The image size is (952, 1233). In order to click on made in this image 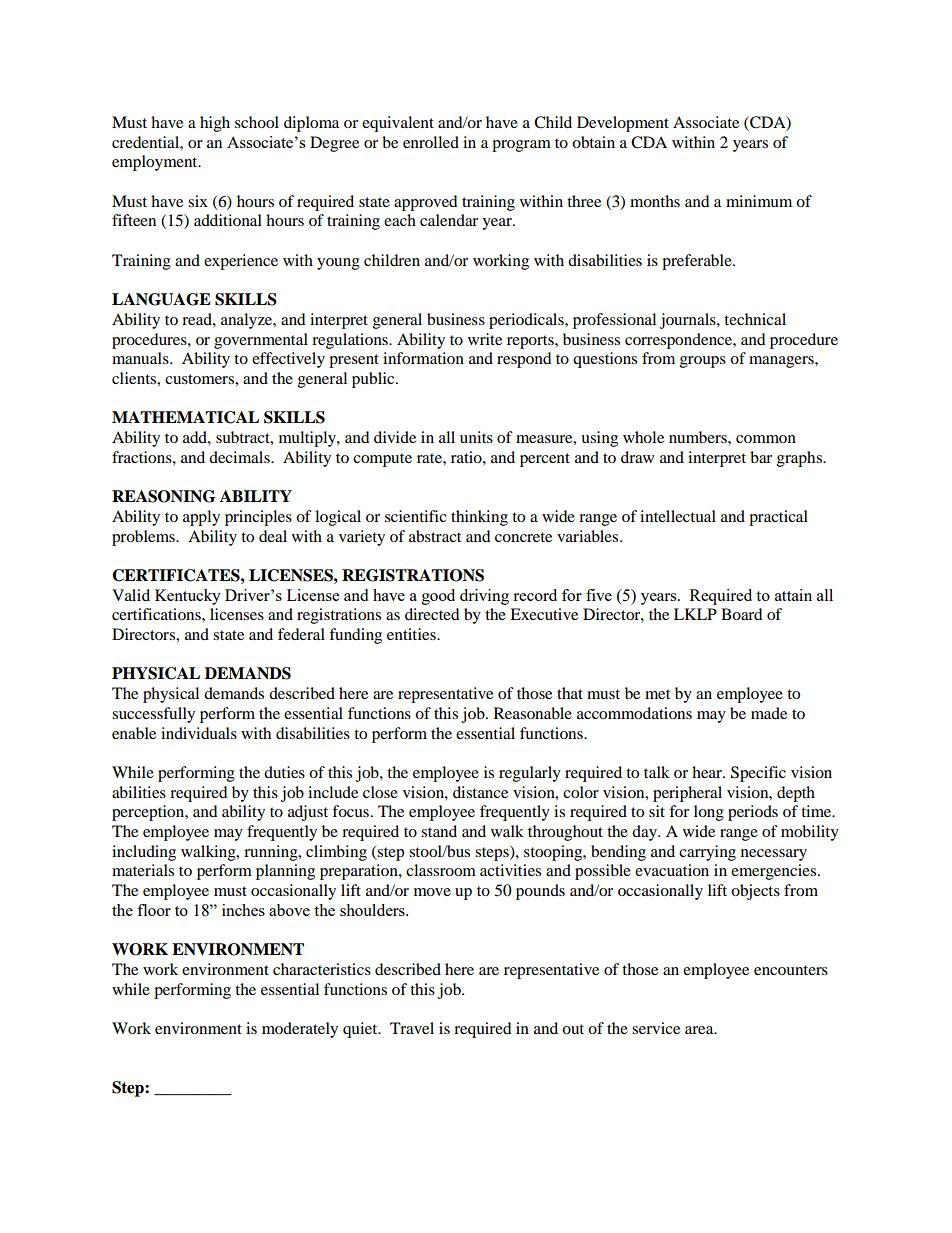, I will do `click(769, 713)`.
